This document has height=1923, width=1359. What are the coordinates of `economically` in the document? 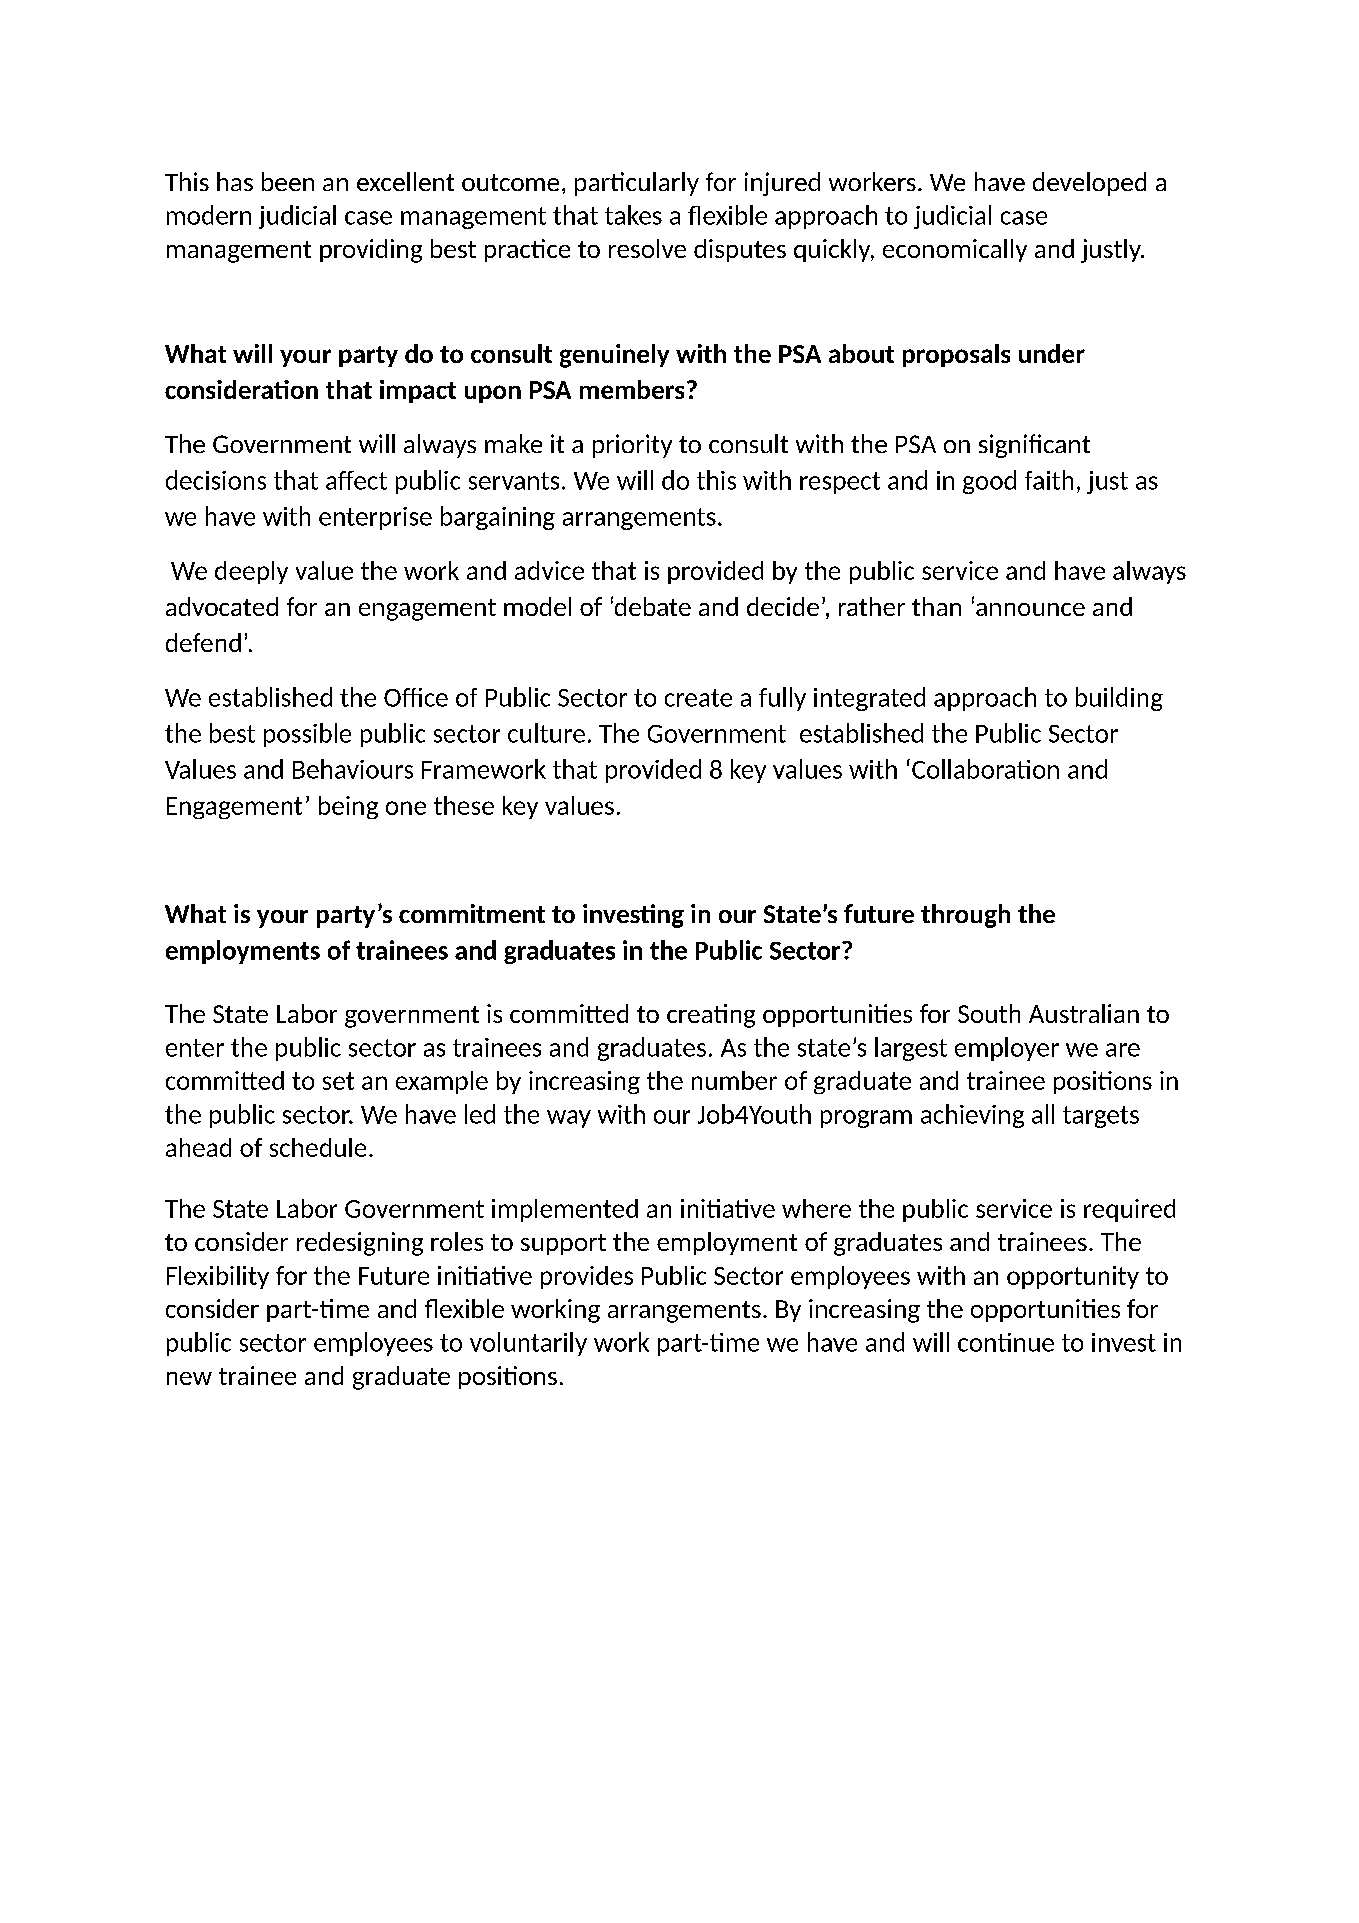 It's located at (955, 250).
